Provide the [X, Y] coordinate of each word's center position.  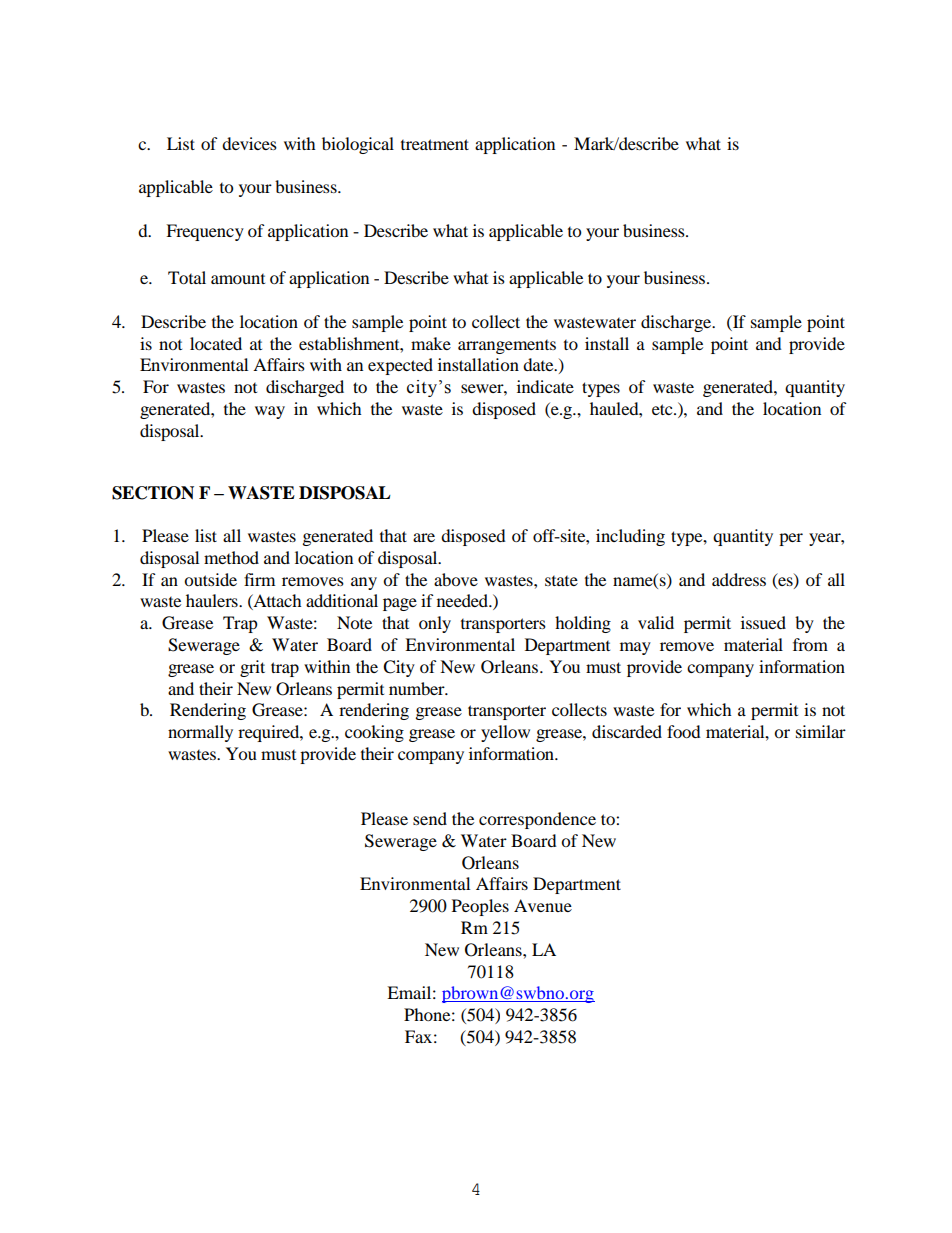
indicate [545, 386]
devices [249, 143]
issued [763, 622]
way [270, 412]
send [430, 818]
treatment [435, 144]
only [435, 624]
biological [358, 145]
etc [663, 409]
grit [252, 668]
